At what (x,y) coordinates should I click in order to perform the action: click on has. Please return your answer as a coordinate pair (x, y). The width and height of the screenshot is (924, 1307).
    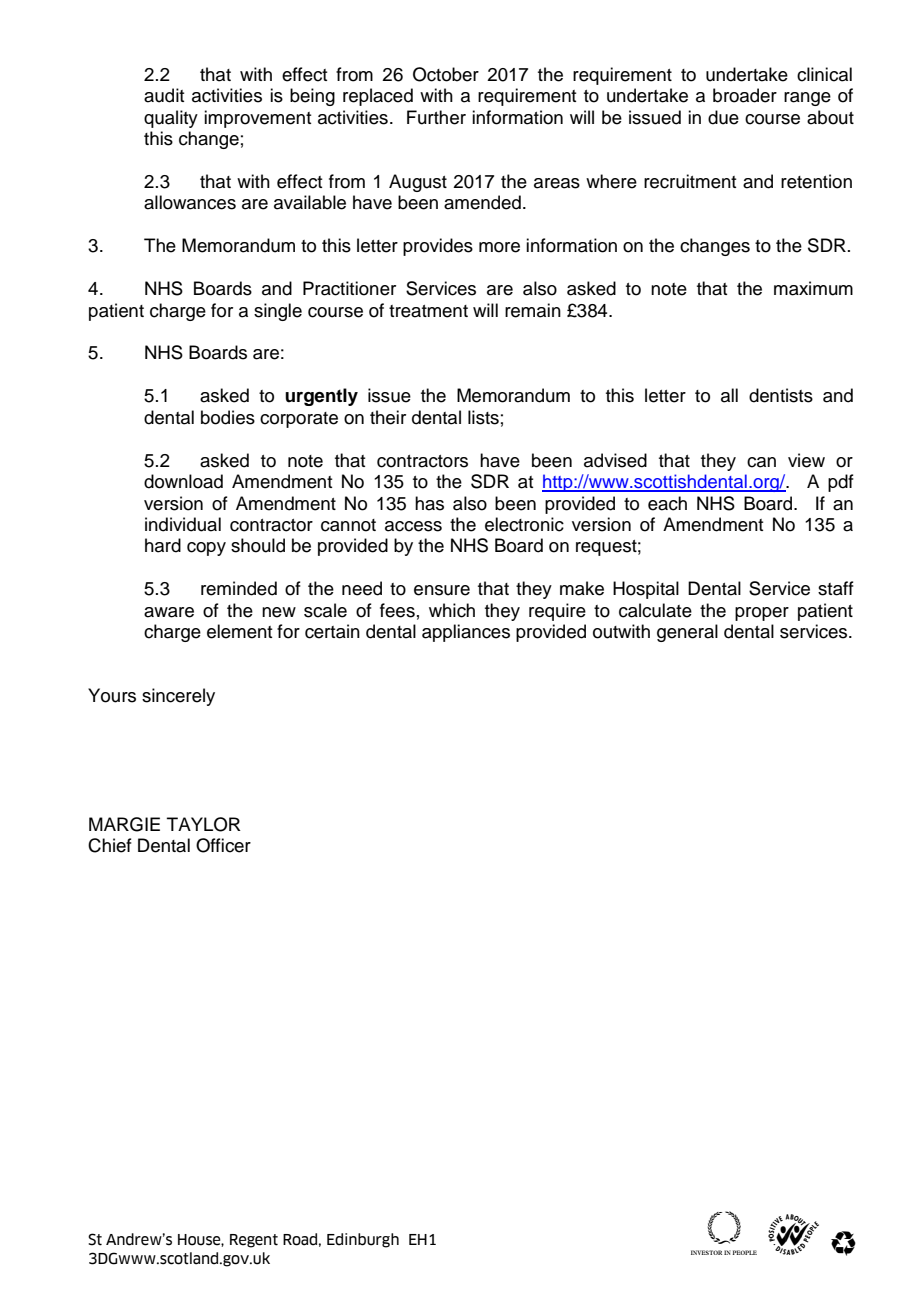
    Looking at the image, I should click on (429, 503).
